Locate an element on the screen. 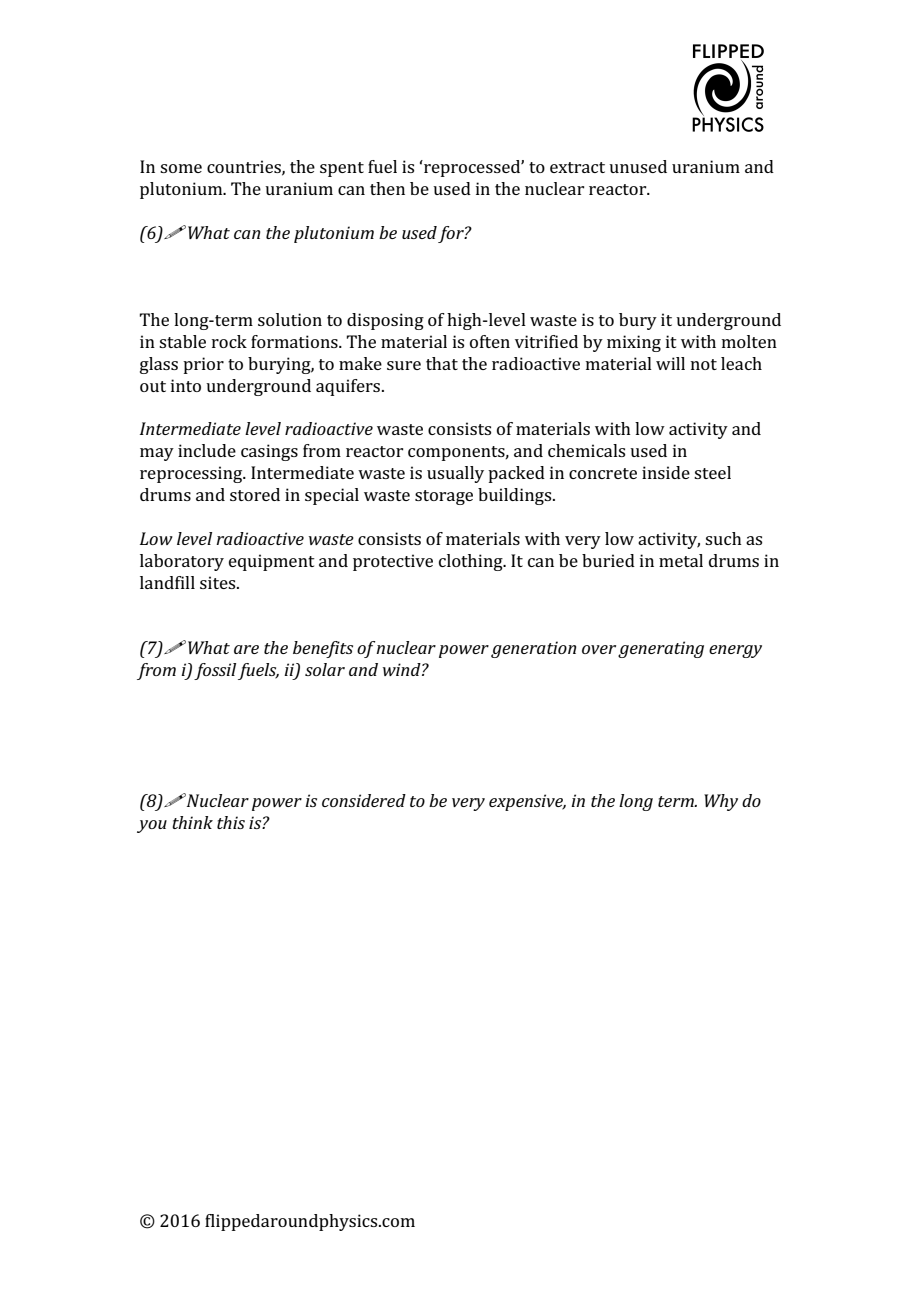 This screenshot has height=1308, width=924. then is located at coordinates (387, 188).
